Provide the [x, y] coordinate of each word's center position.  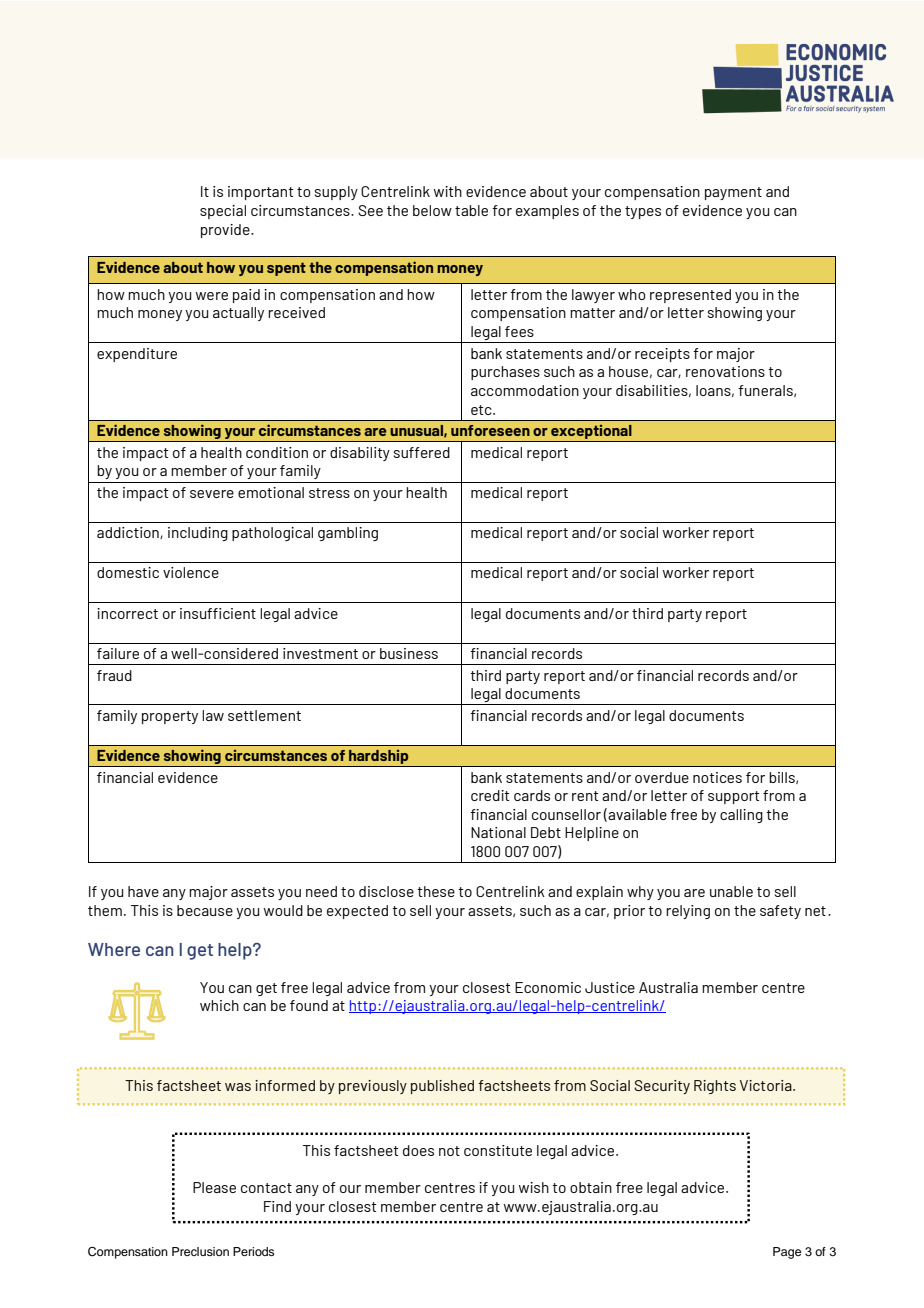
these [436, 891]
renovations [725, 371]
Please [214, 1187]
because [205, 910]
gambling [348, 534]
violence [191, 572]
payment [733, 193]
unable [731, 891]
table [471, 210]
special [223, 212]
